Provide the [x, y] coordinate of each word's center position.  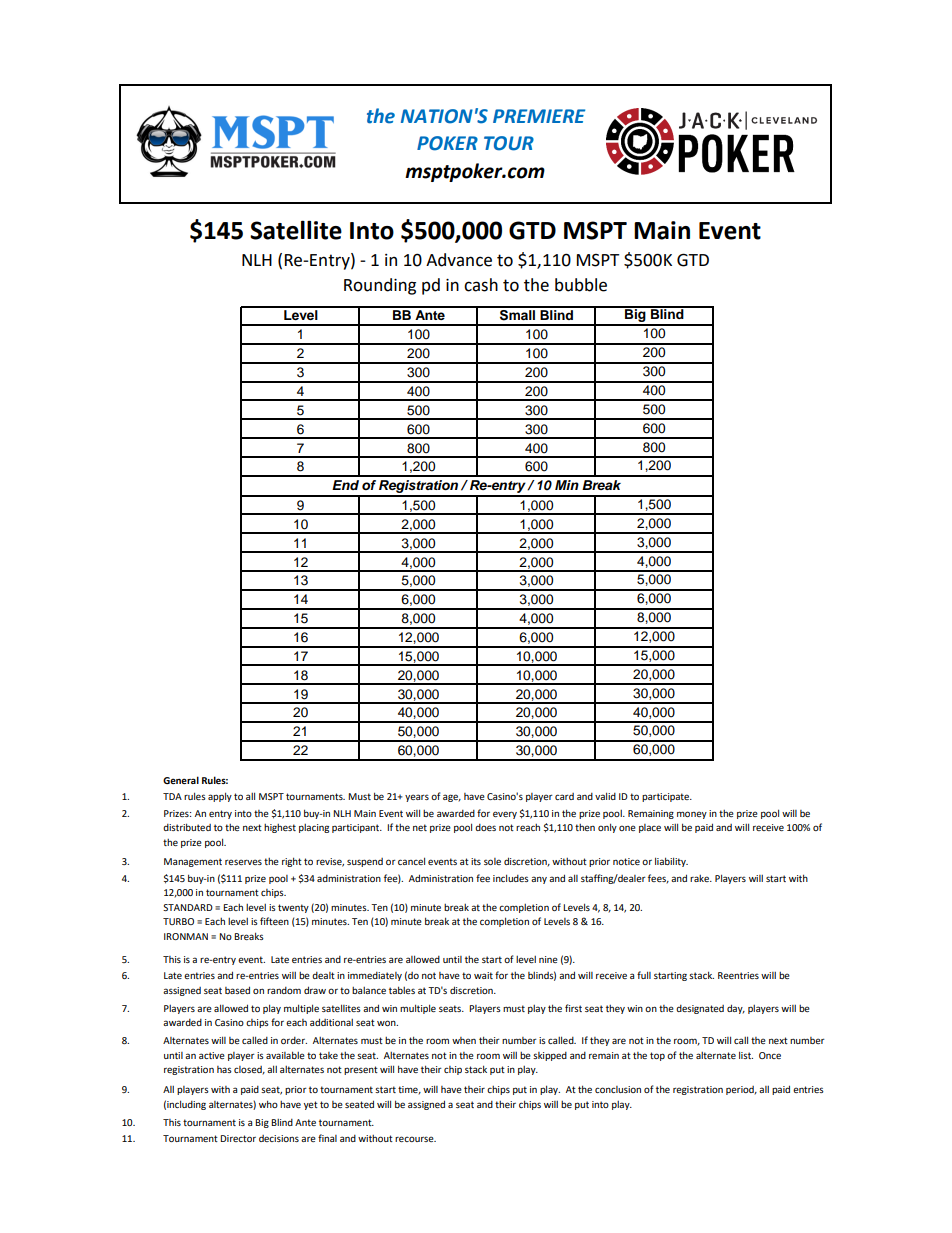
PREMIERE [539, 116]
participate [666, 797]
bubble [581, 285]
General [181, 780]
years [417, 798]
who [268, 1104]
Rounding [380, 286]
